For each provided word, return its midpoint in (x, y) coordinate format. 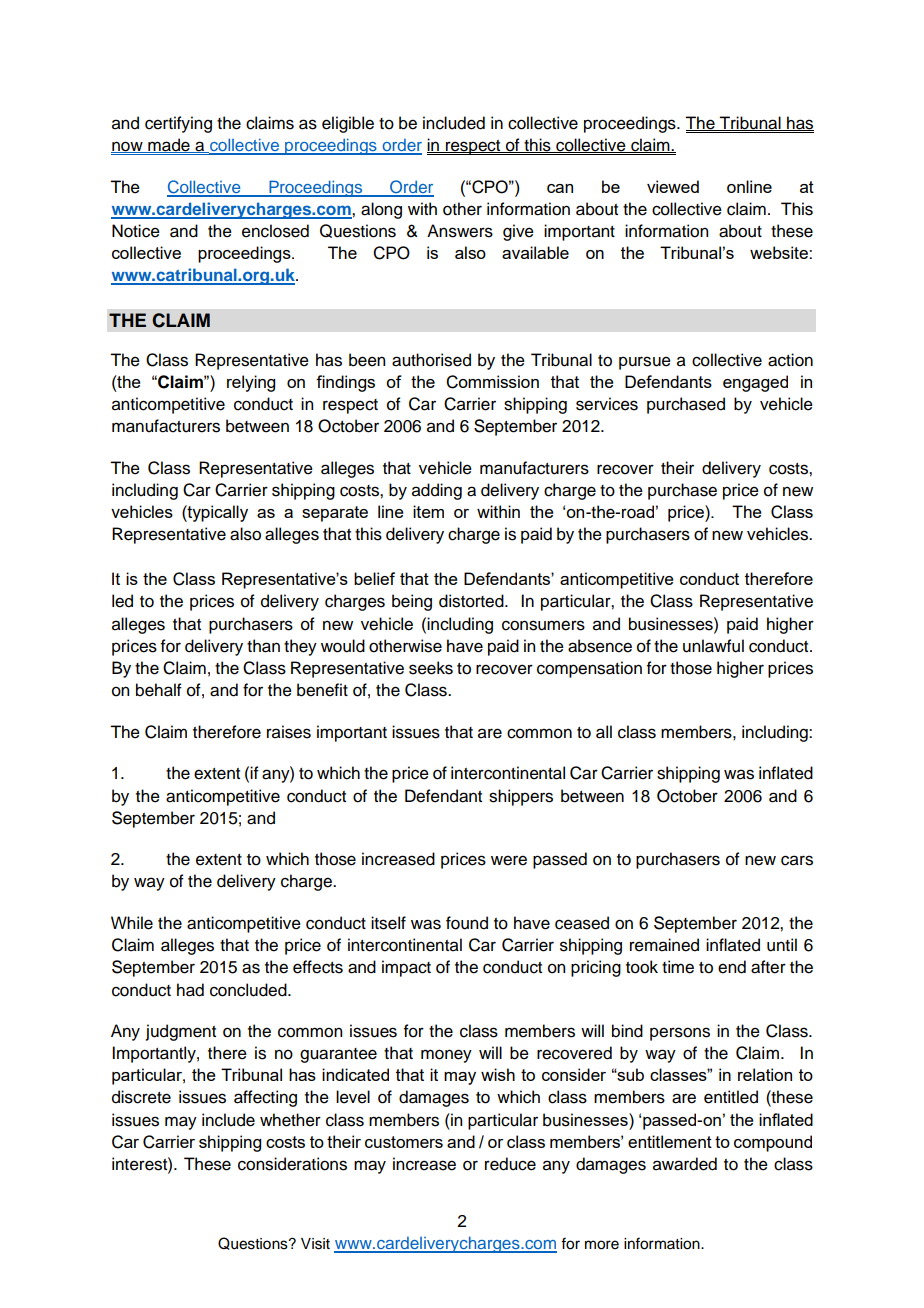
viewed (673, 186)
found (467, 923)
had (190, 990)
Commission (492, 382)
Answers (460, 231)
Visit (315, 1244)
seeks (431, 668)
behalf (159, 690)
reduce (510, 1164)
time (678, 967)
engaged (755, 383)
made (169, 145)
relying (251, 383)
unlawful (713, 646)
